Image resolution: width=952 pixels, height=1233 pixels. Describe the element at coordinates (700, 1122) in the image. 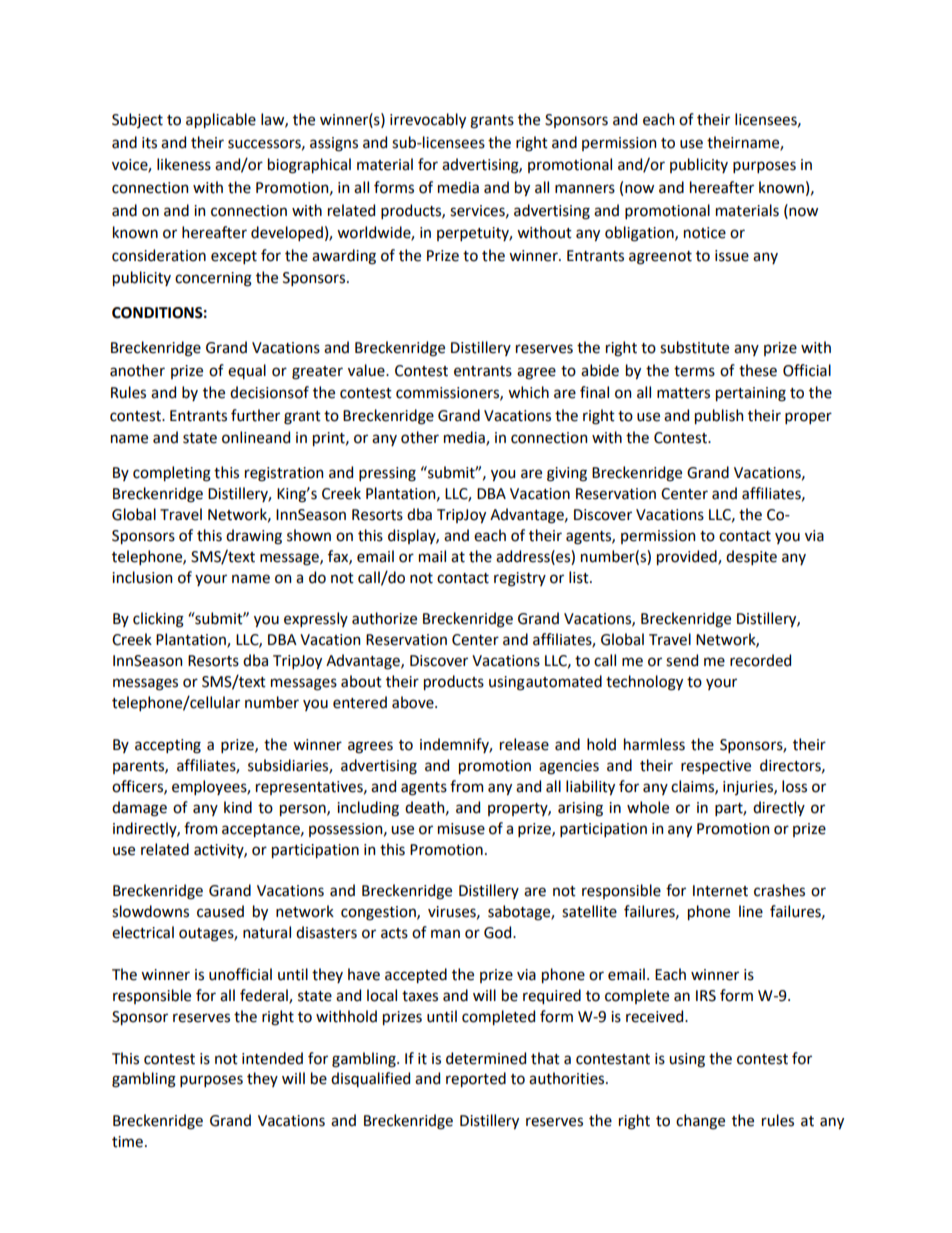

I see `change` at that location.
